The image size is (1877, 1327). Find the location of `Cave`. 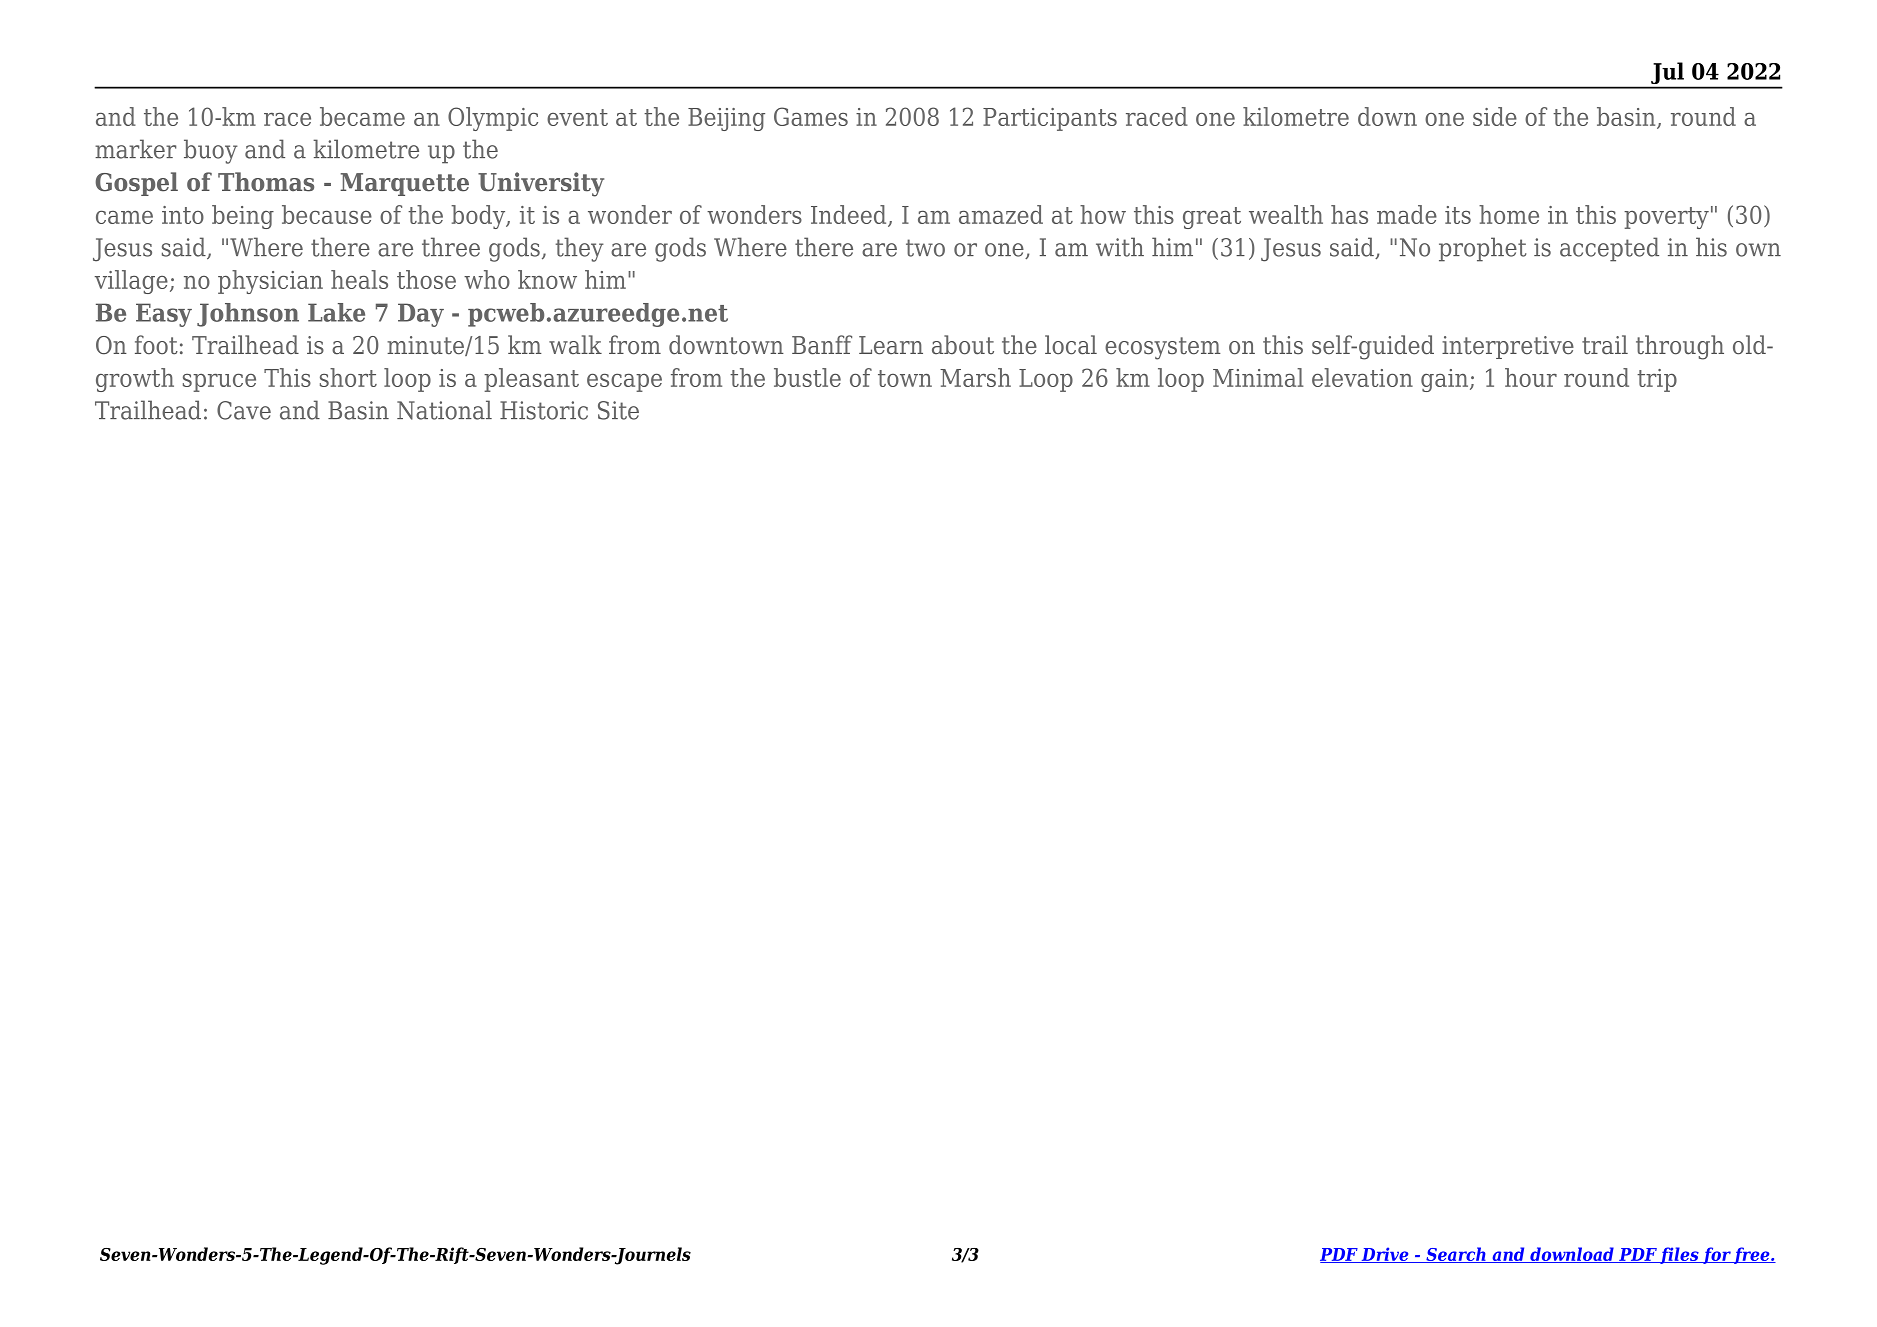

Cave is located at coordinates (244, 410).
